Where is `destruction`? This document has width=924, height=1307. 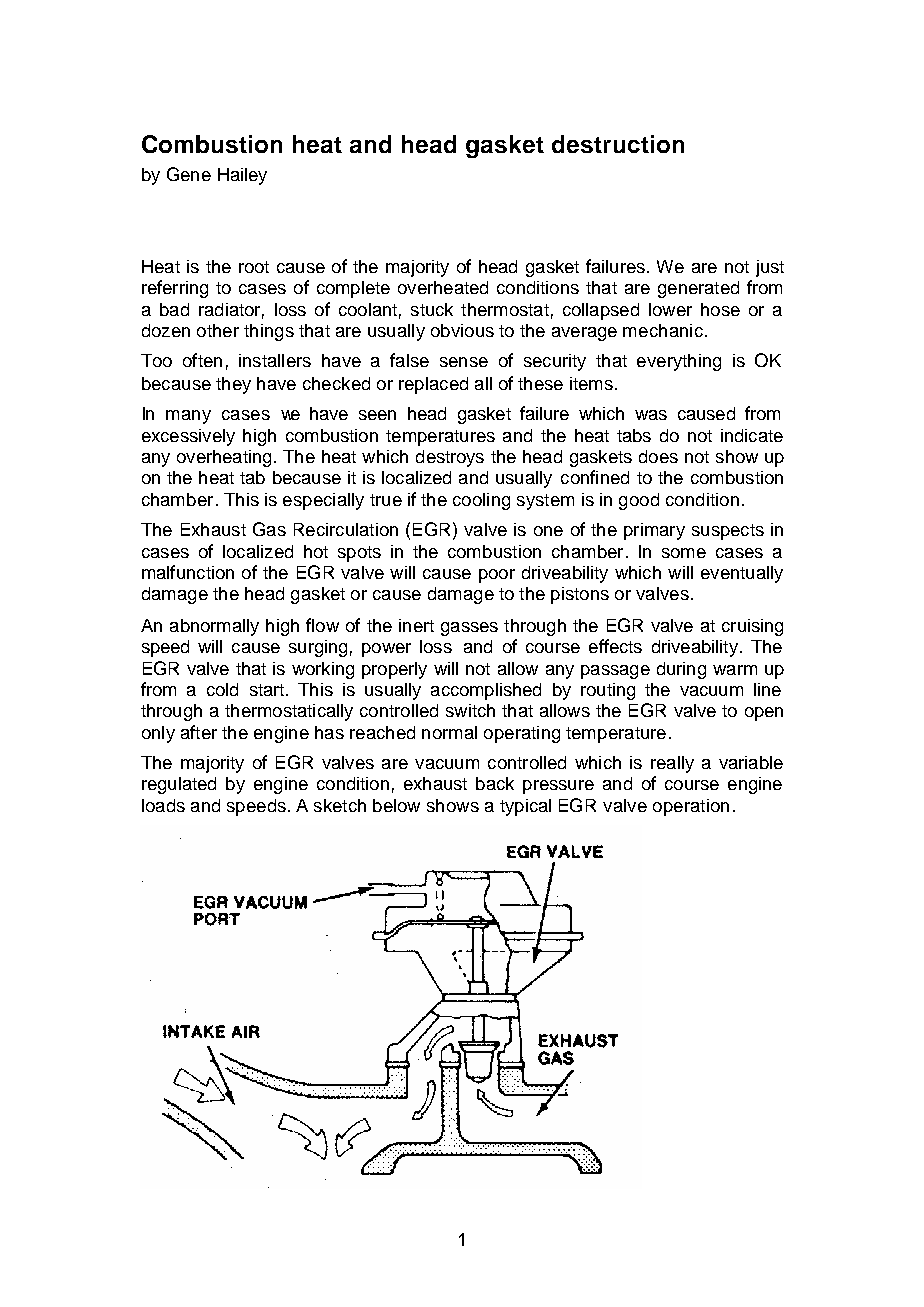 destruction is located at coordinates (618, 144).
